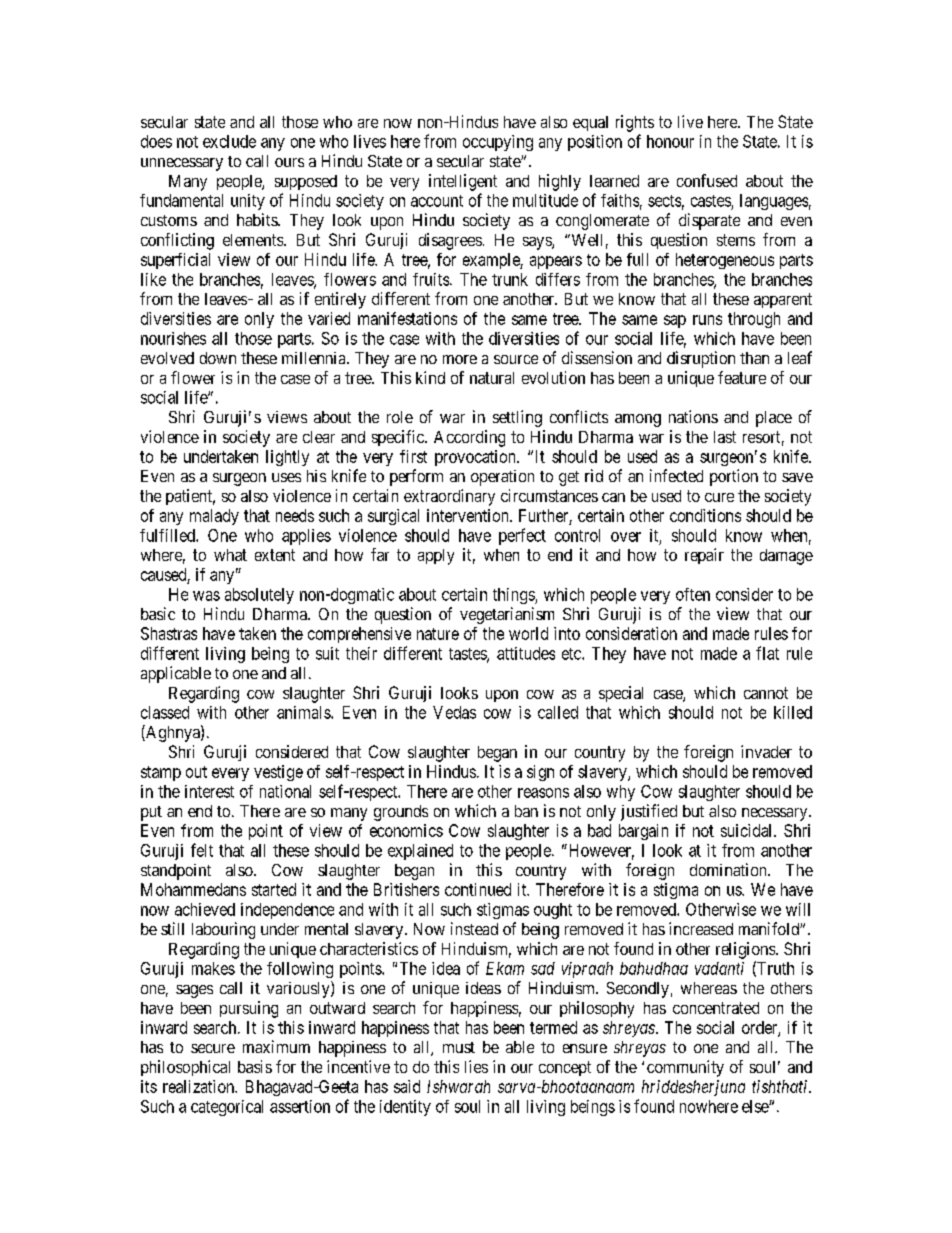 Image resolution: width=952 pixels, height=1233 pixels. Describe the element at coordinates (498, 143) in the screenshot. I see `occupying` at that location.
